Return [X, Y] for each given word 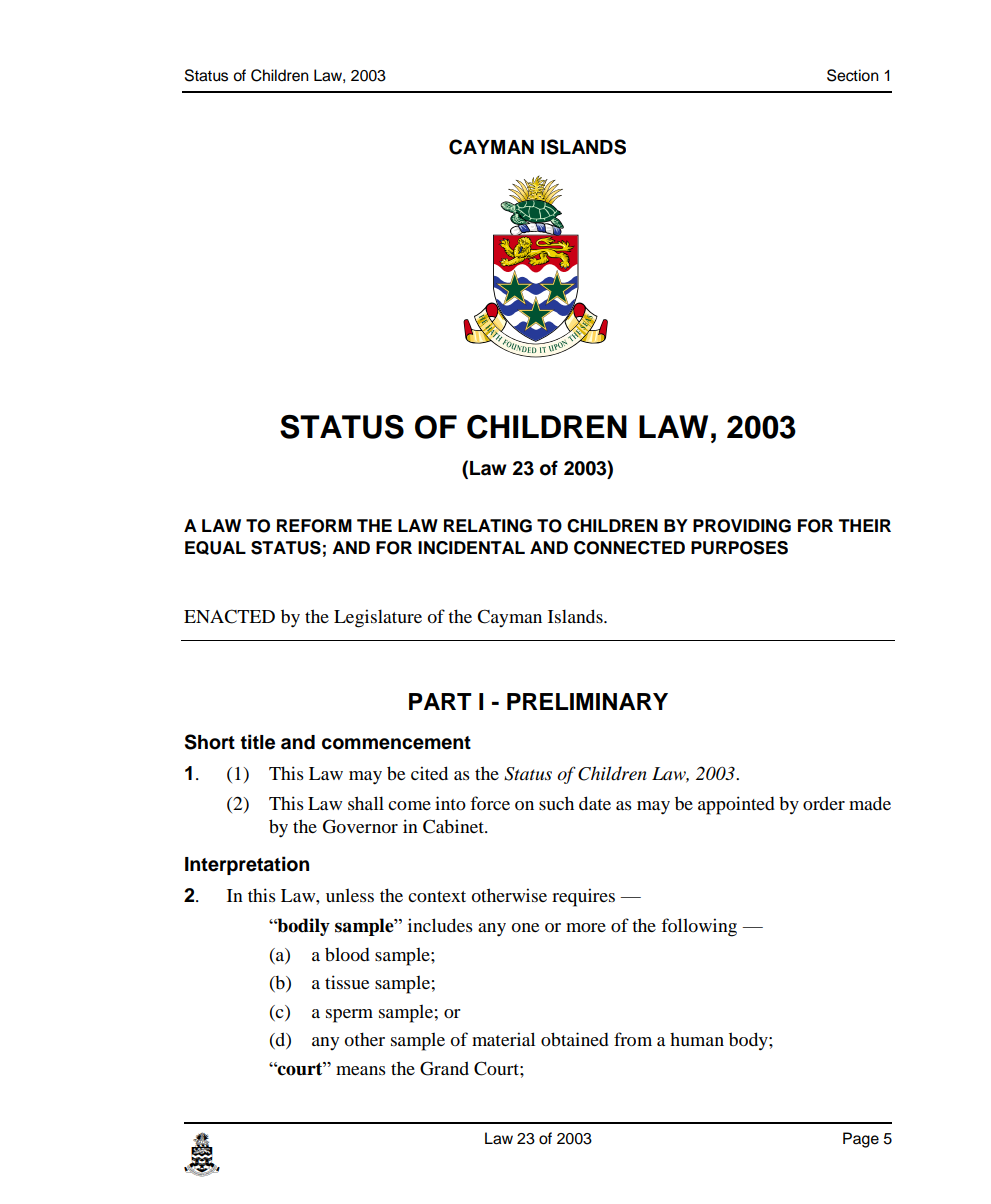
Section [853, 75]
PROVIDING [742, 526]
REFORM [314, 526]
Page [861, 1140]
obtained [575, 1039]
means [361, 1070]
